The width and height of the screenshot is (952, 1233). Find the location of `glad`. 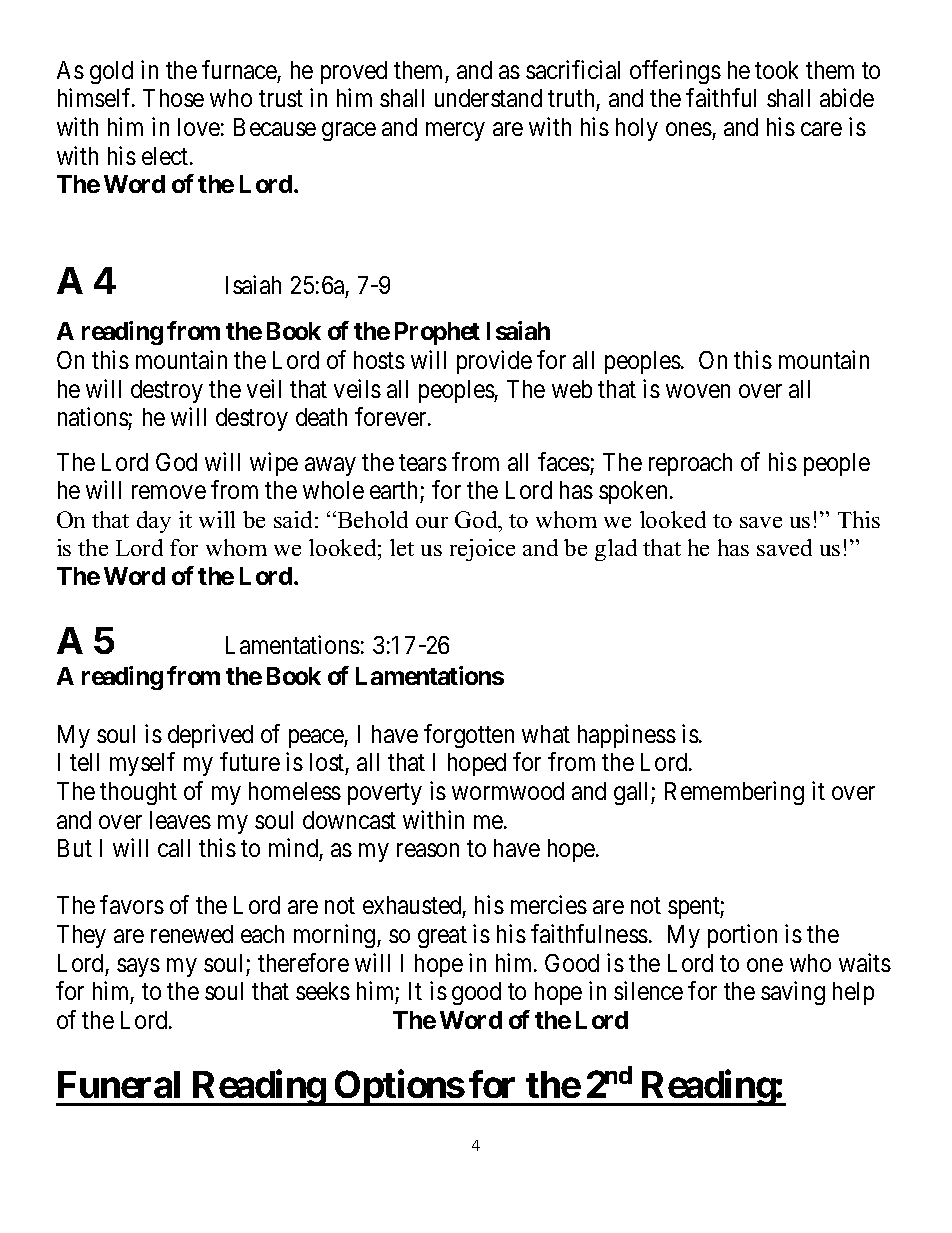

glad is located at coordinates (616, 550).
